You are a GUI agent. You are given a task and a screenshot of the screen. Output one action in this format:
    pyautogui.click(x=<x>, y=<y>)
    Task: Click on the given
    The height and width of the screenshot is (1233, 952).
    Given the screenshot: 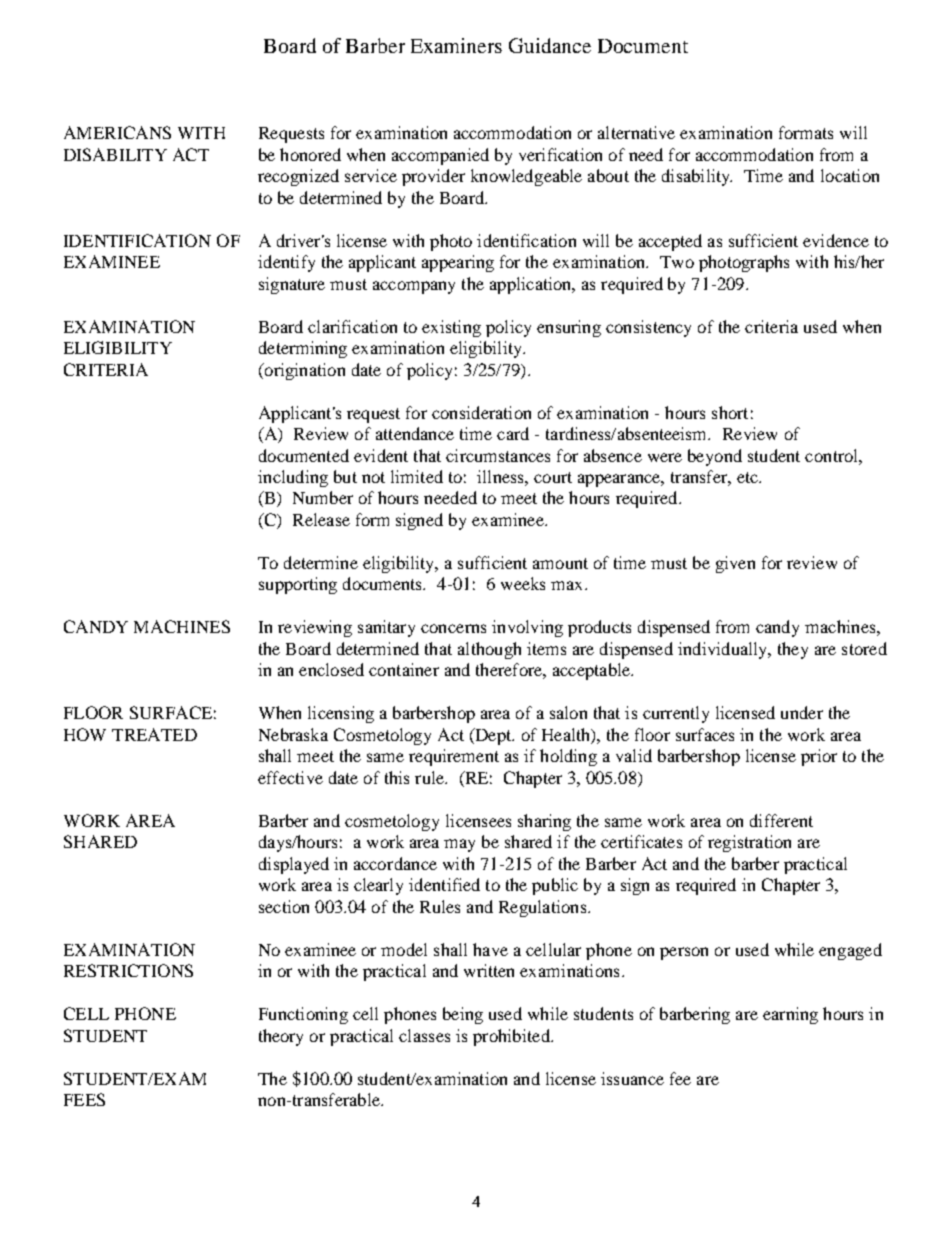 What is the action you would take?
    pyautogui.click(x=735, y=564)
